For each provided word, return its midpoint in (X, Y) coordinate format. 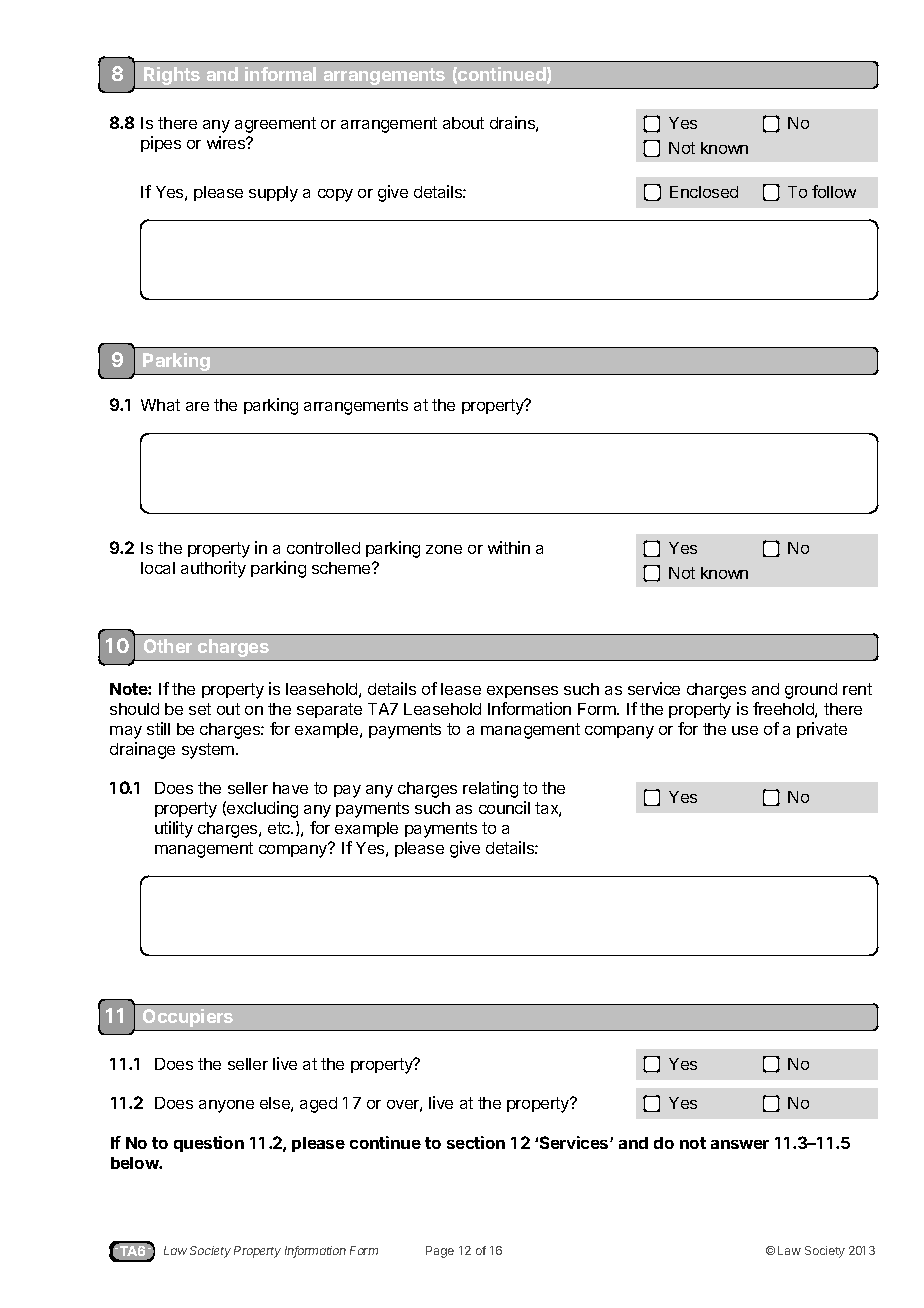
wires (227, 142)
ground (811, 691)
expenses (522, 692)
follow (834, 191)
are (197, 406)
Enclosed (704, 192)
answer (740, 1144)
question (209, 1144)
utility (174, 829)
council (504, 807)
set (200, 709)
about (463, 123)
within (509, 547)
